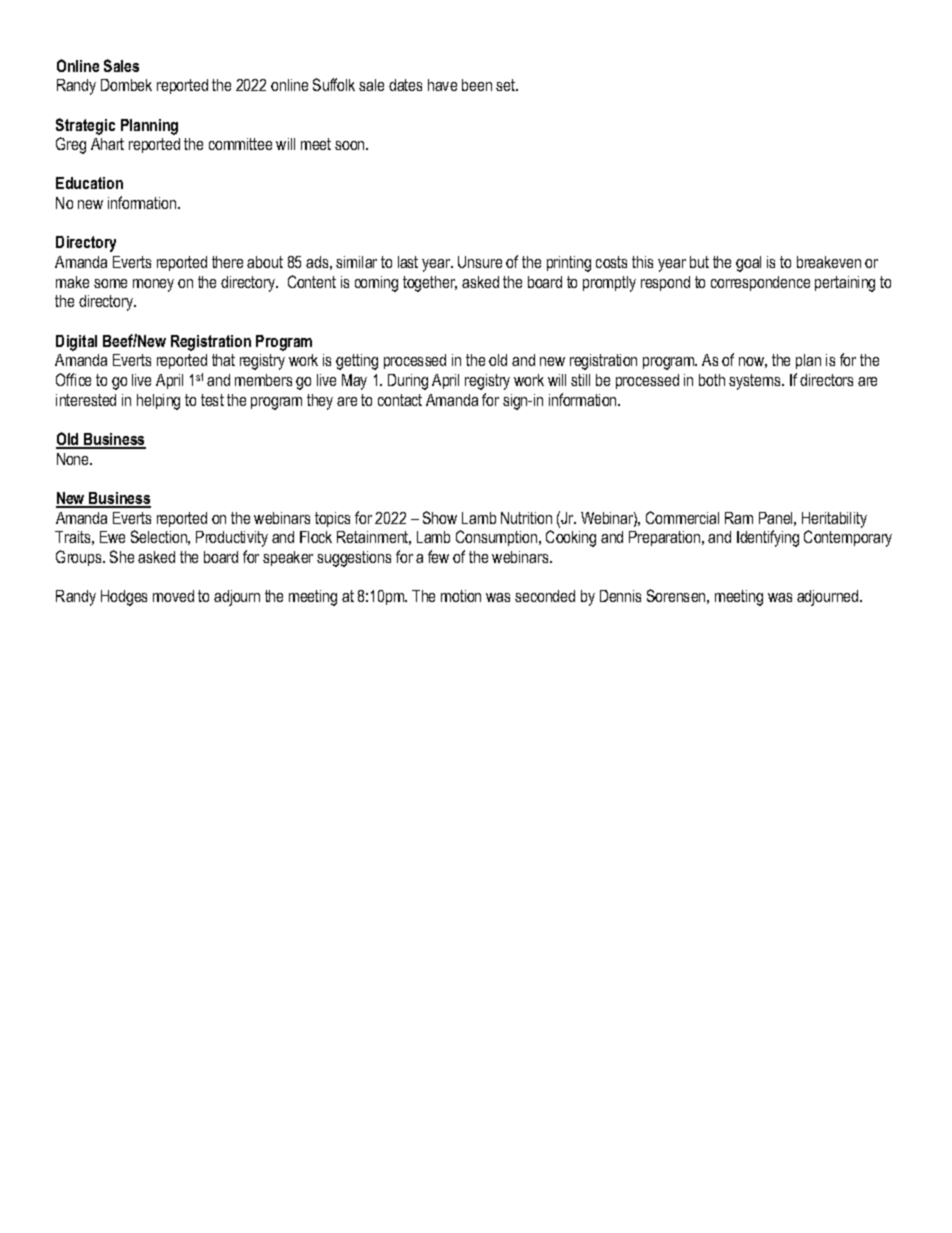 The width and height of the screenshot is (952, 1233). What do you see at coordinates (74, 459) in the screenshot?
I see `None` at bounding box center [74, 459].
